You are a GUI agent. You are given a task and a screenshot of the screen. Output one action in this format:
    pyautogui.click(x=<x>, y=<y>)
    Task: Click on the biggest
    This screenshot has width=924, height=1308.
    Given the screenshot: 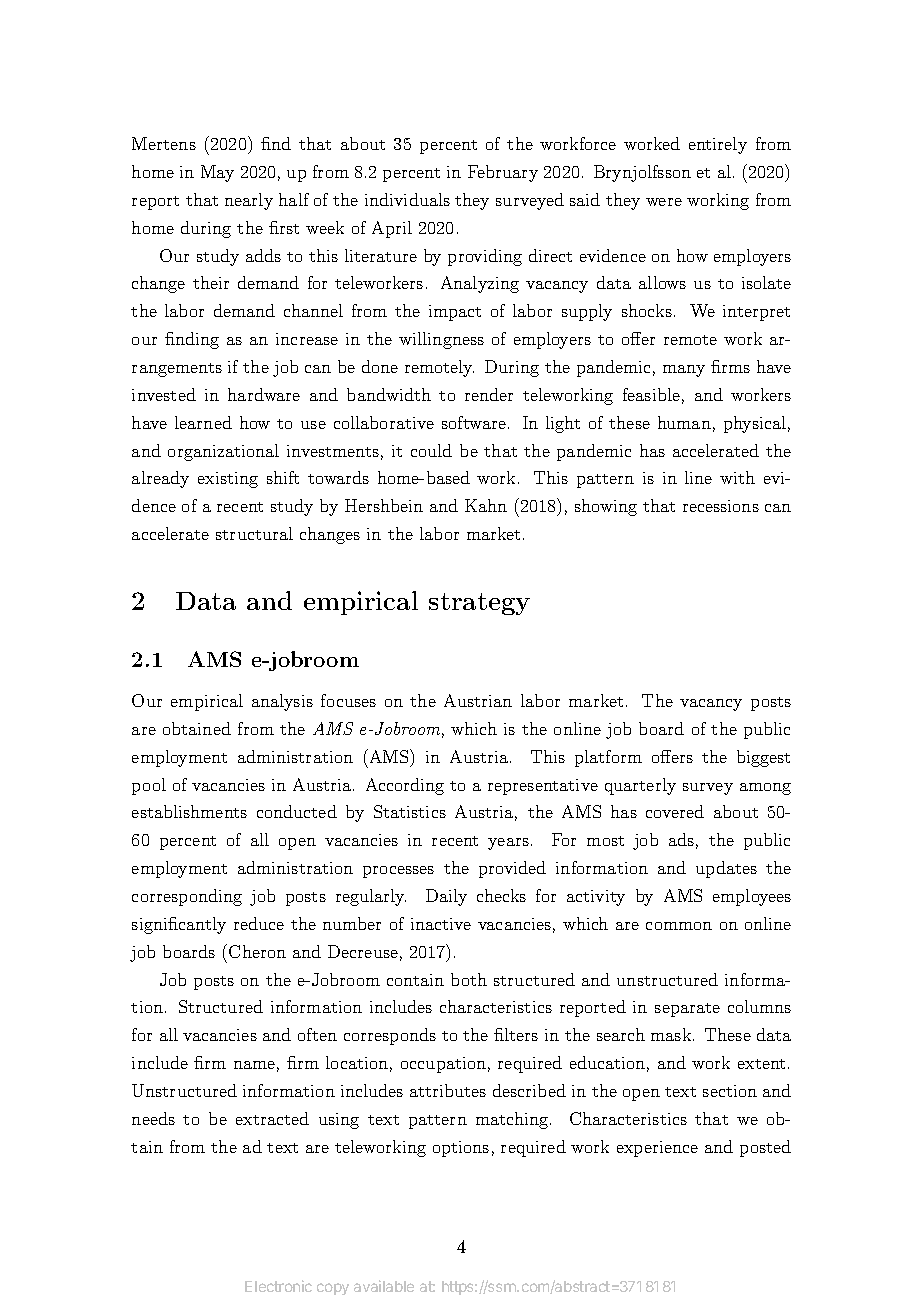 What is the action you would take?
    pyautogui.click(x=763, y=758)
